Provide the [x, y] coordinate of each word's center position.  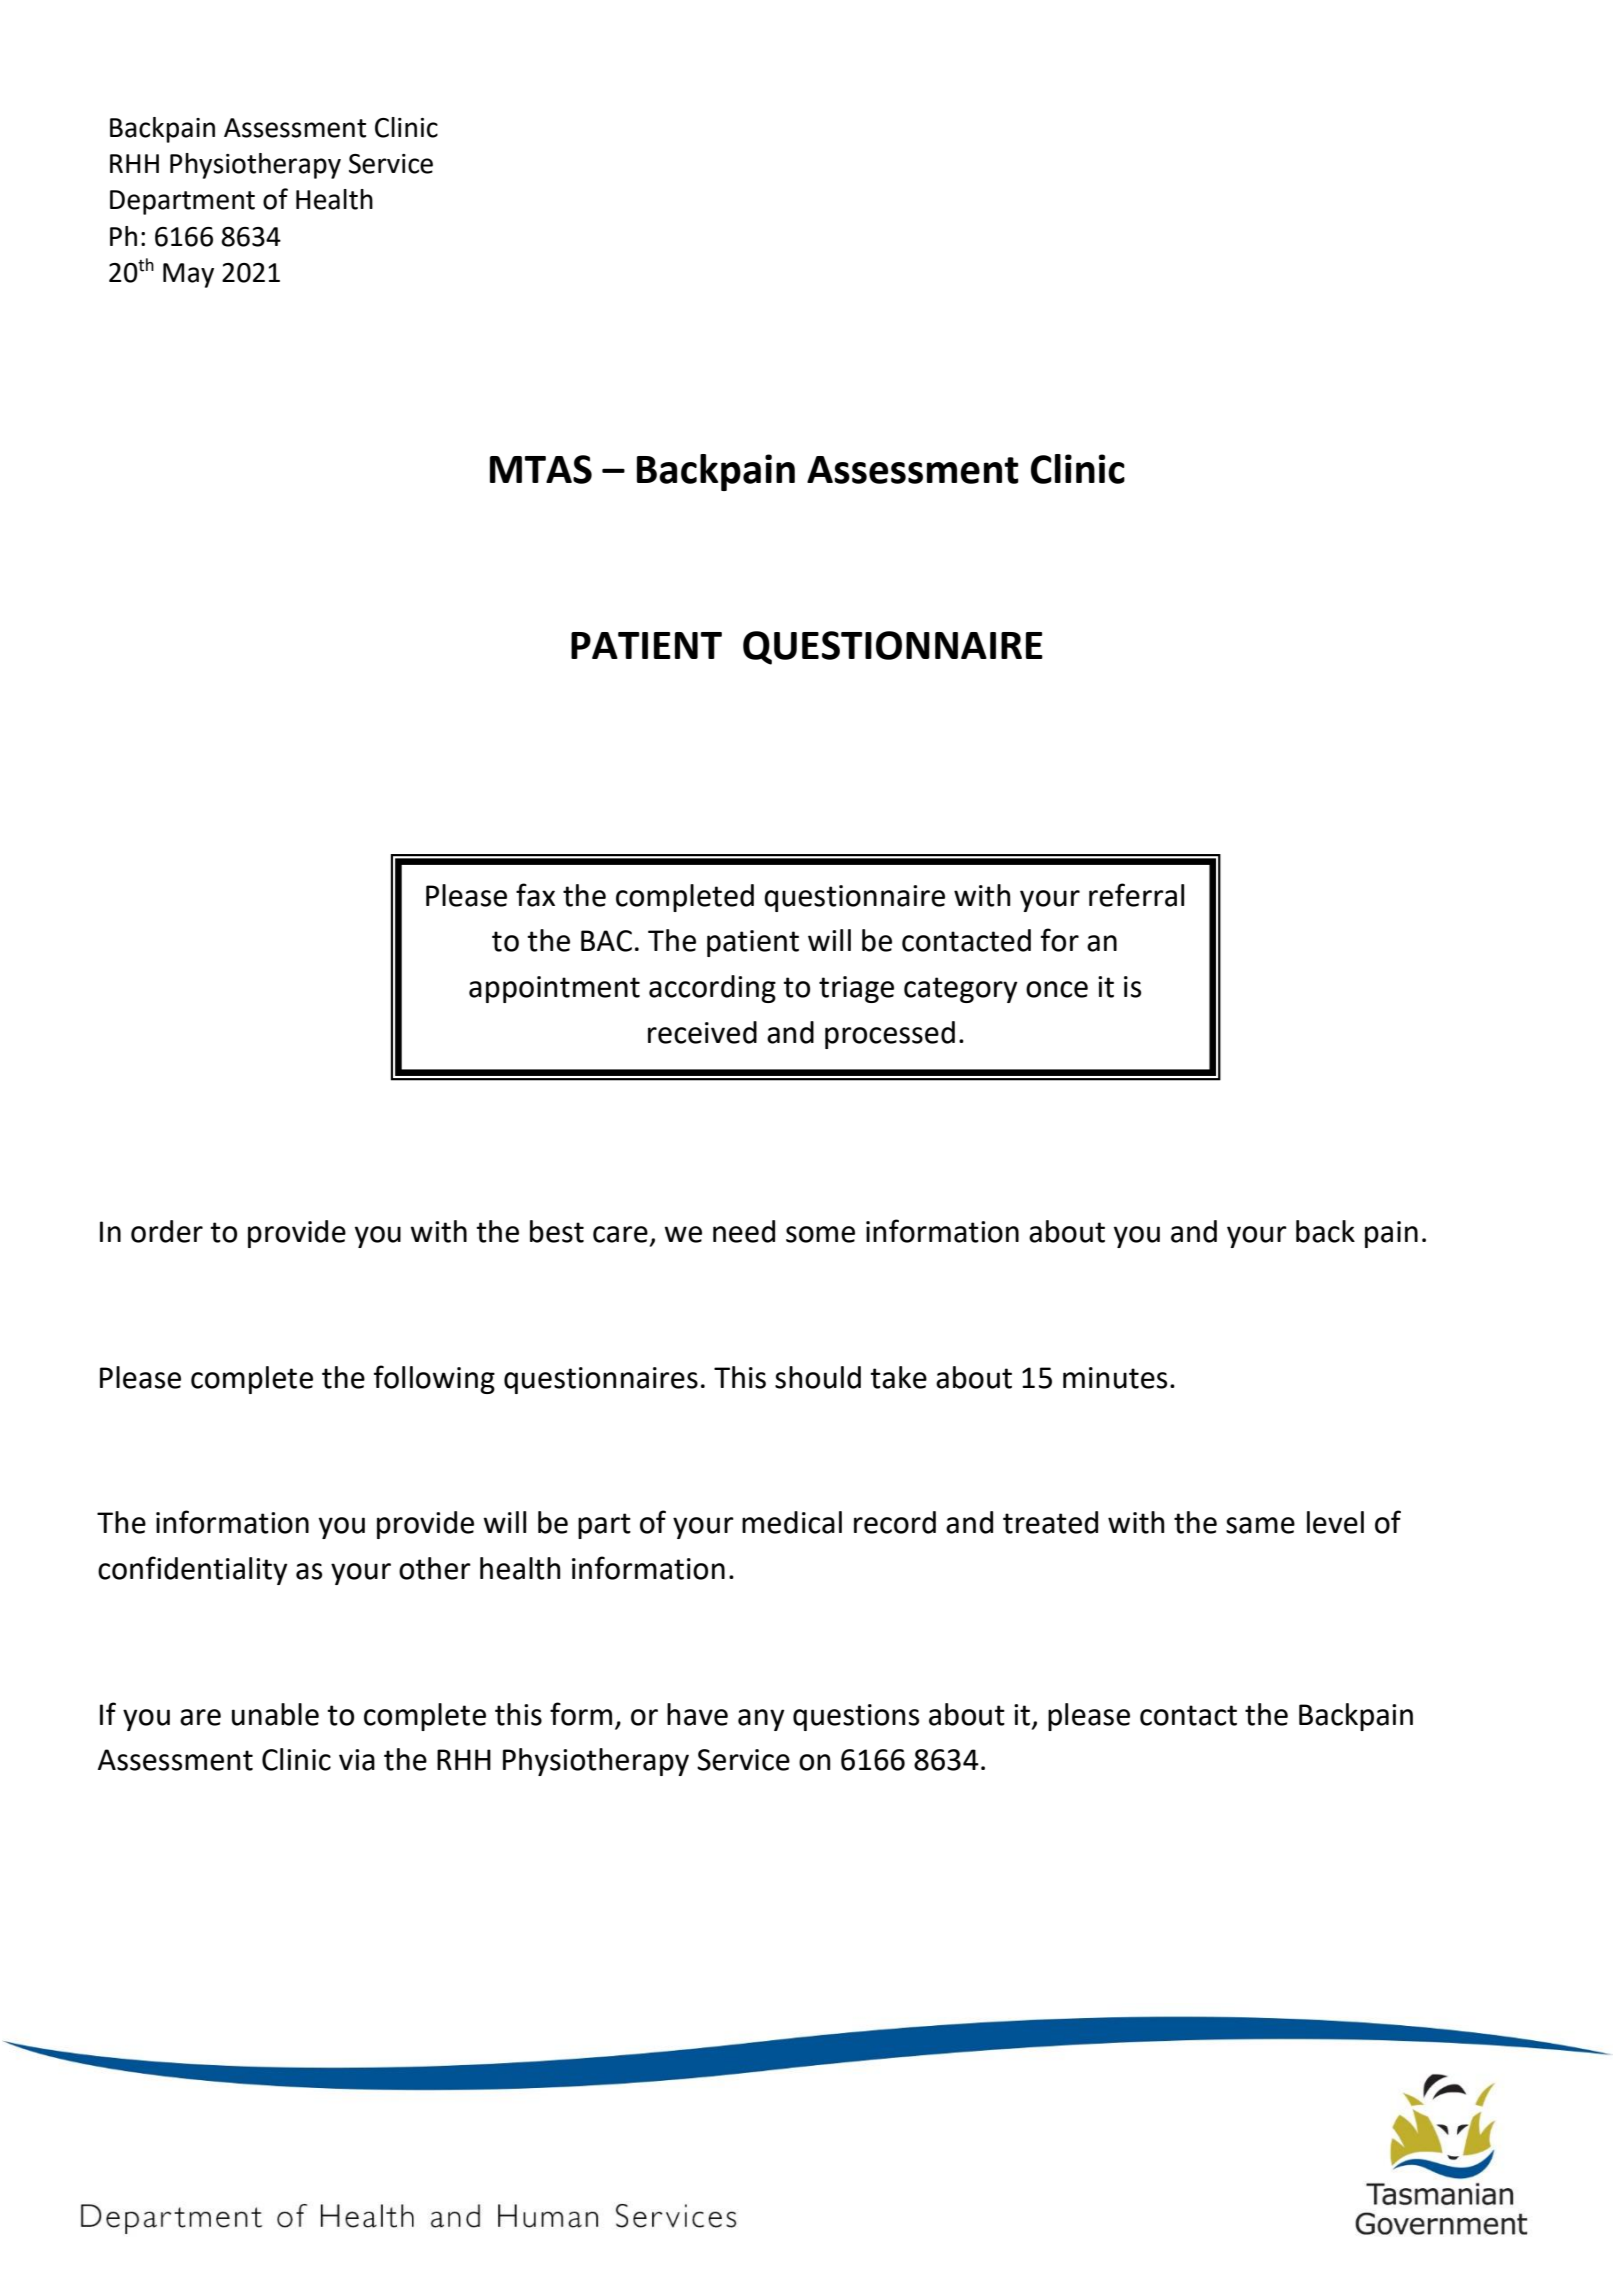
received [702, 1032]
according [712, 989]
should [818, 1377]
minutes [1115, 1378]
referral [1136, 895]
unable [275, 1714]
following [434, 1379]
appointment [554, 989]
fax [535, 895]
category [961, 990]
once [1057, 989]
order [167, 1231]
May [188, 275]
